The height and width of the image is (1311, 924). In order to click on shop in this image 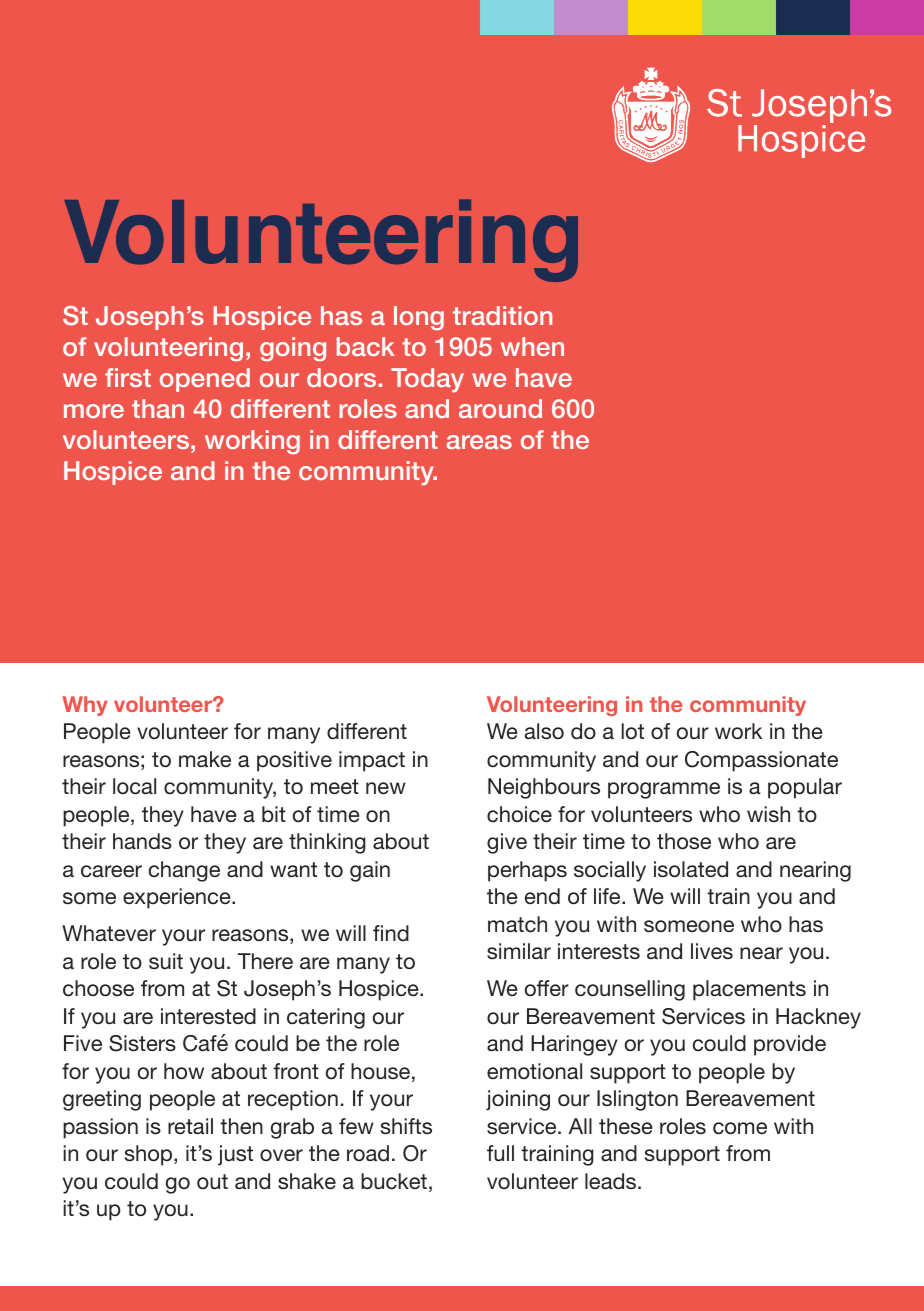, I will do `click(150, 1155)`.
